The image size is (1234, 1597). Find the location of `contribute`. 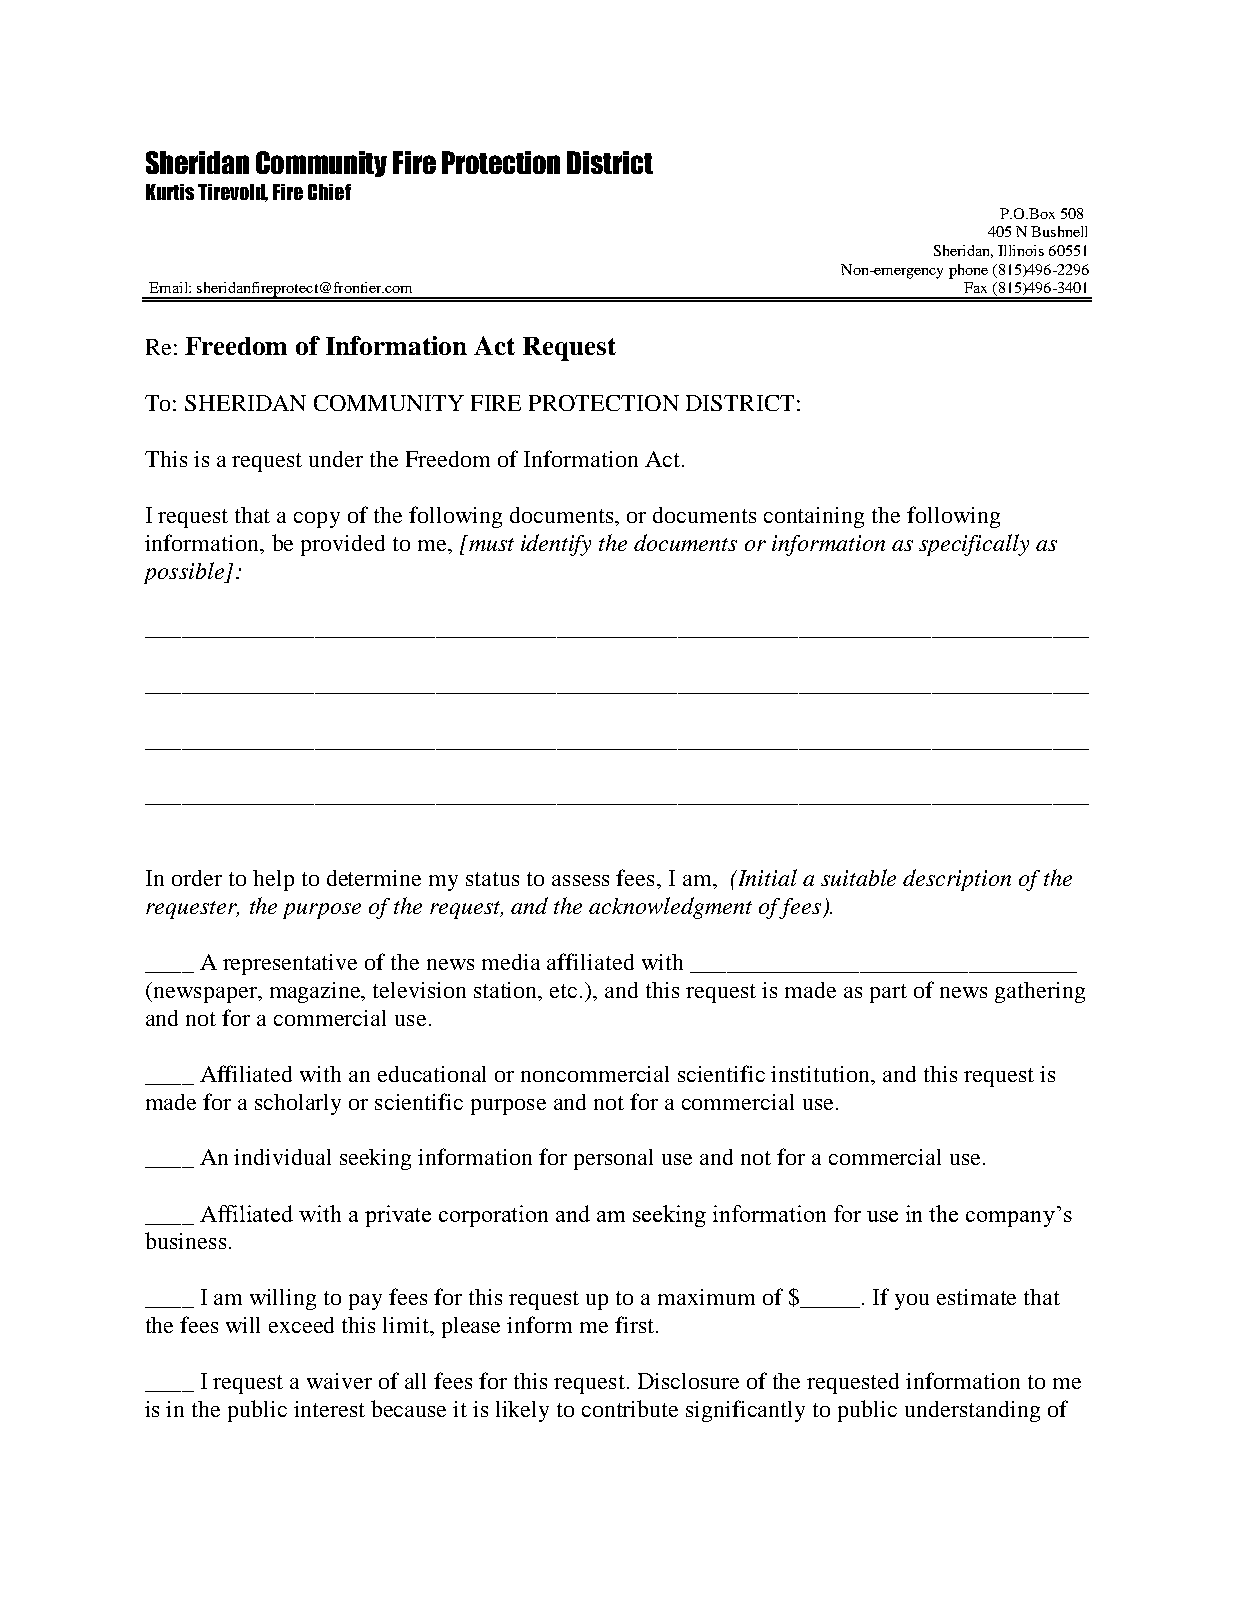

contribute is located at coordinates (630, 1408).
